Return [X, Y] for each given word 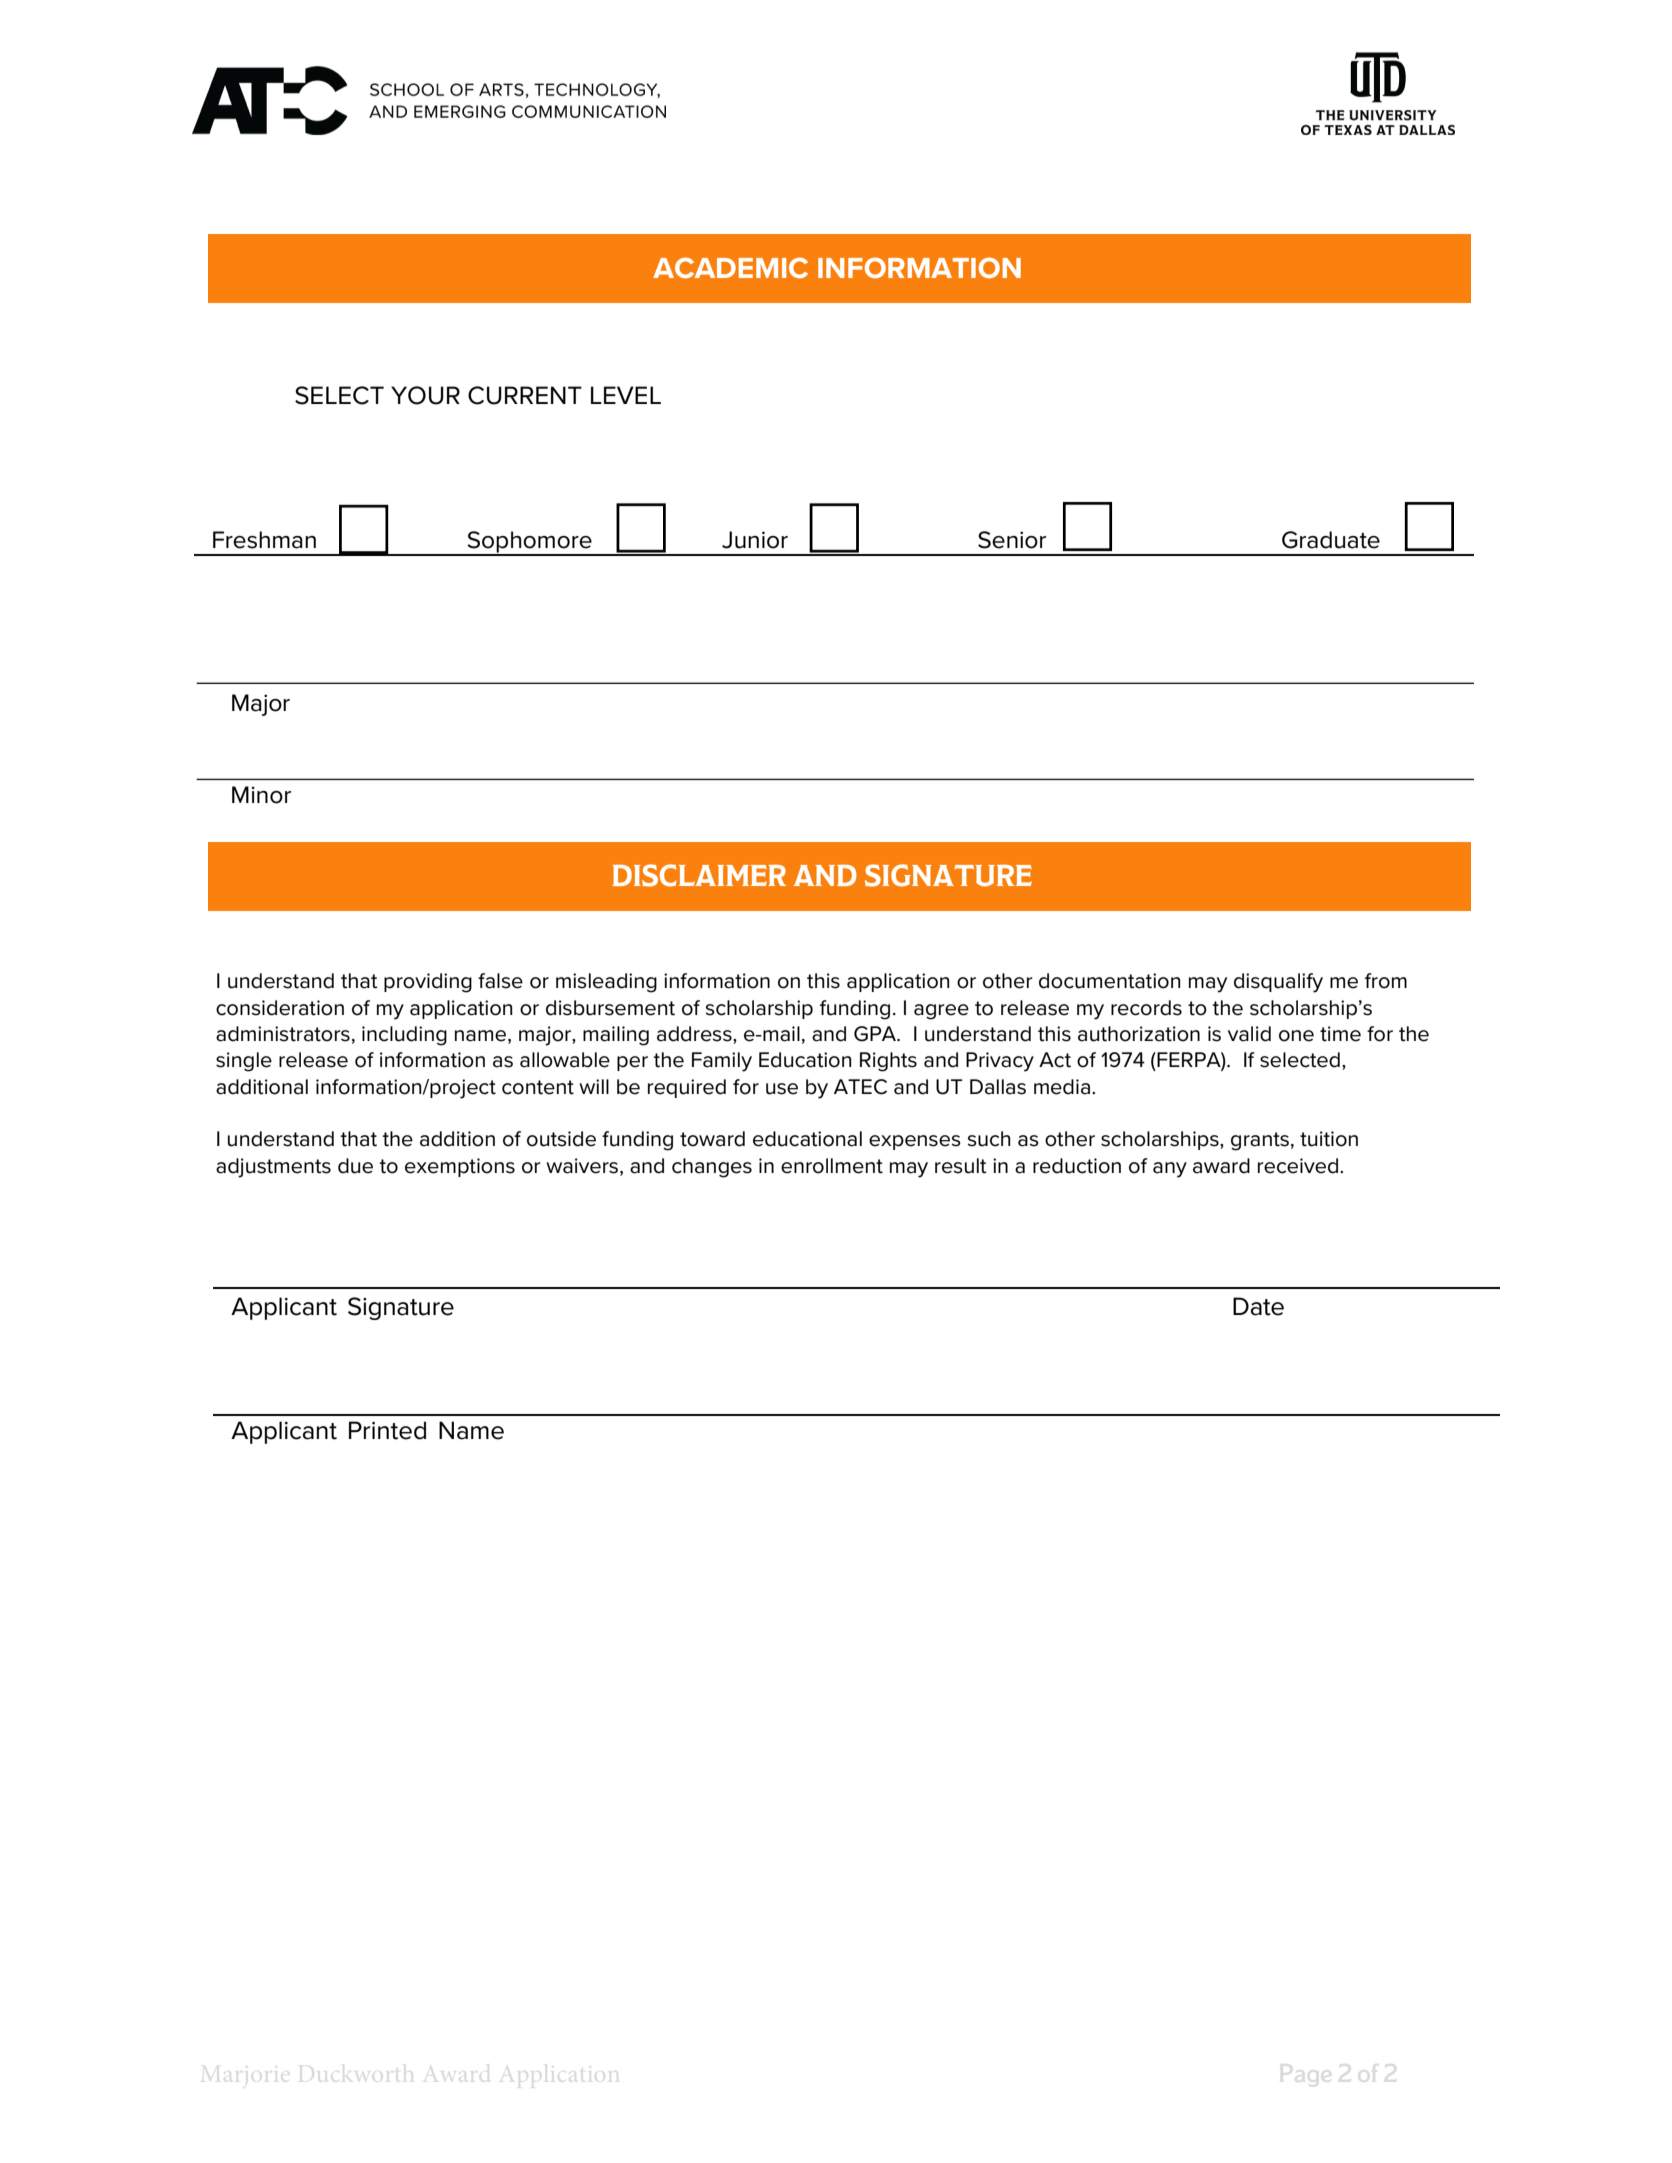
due [355, 1166]
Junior [755, 540]
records [1146, 1008]
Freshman [264, 540]
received [1298, 1166]
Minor [261, 795]
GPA [876, 1034]
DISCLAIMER [699, 875]
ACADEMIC [730, 267]
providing [428, 983]
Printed [387, 1430]
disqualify [1278, 983]
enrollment [832, 1166]
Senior [1012, 540]
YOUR [425, 395]
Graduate [1331, 540]
